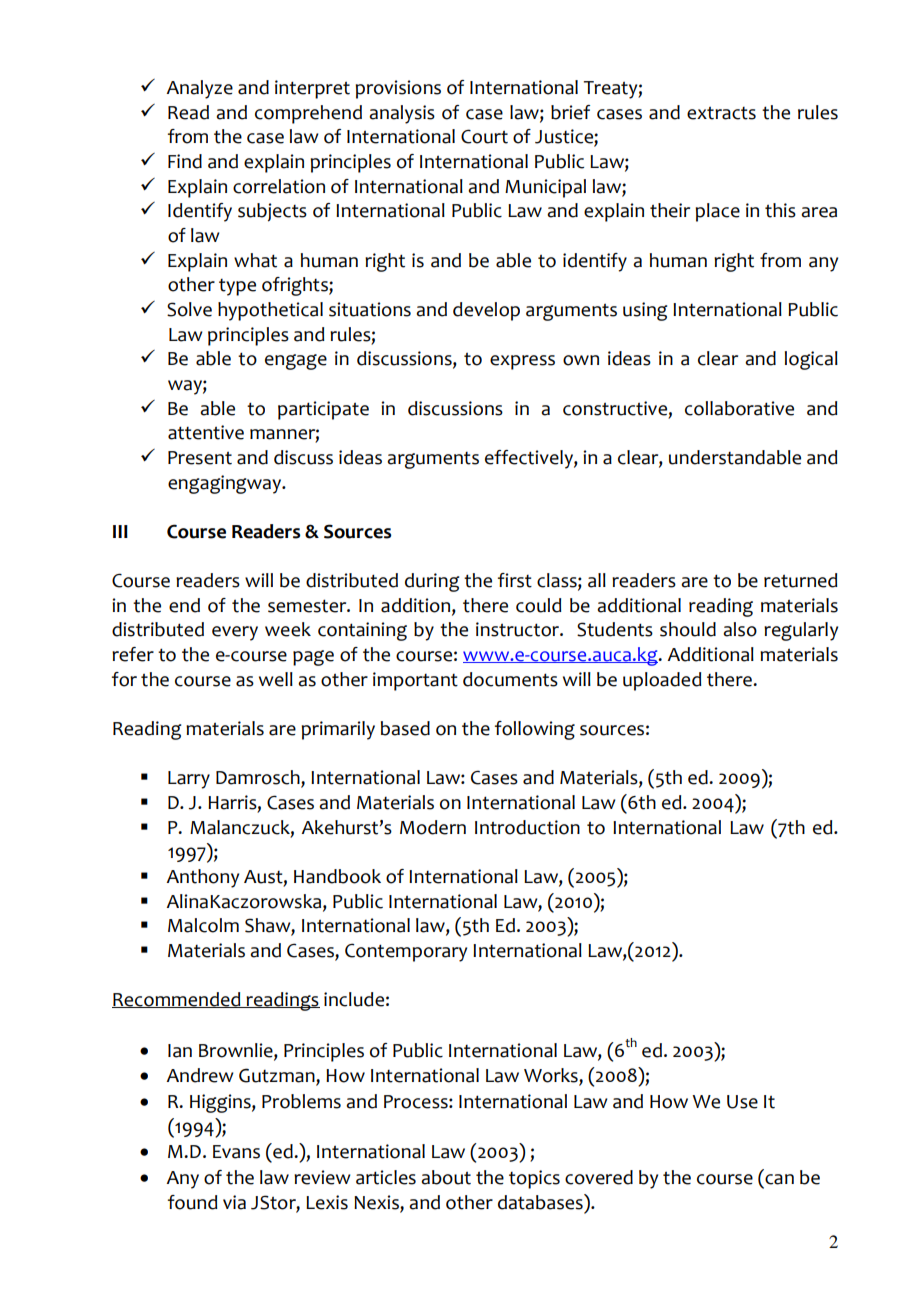 Image resolution: width=924 pixels, height=1308 pixels. I want to click on documents, so click(510, 679).
